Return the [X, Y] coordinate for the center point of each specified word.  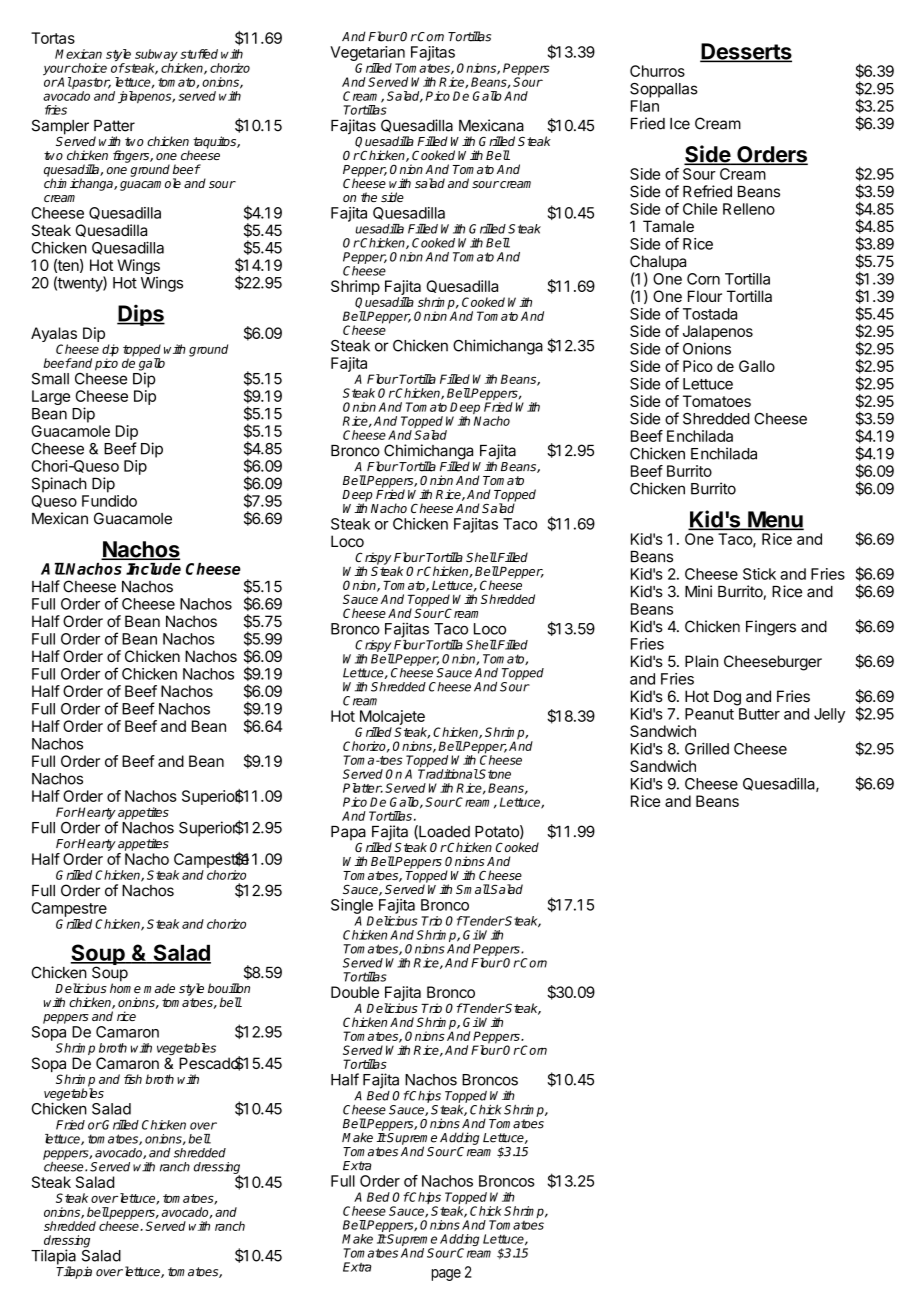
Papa [348, 834]
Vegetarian [367, 55]
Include [153, 569]
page [446, 1275]
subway [157, 56]
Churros [657, 71]
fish [133, 1079]
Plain [701, 661]
